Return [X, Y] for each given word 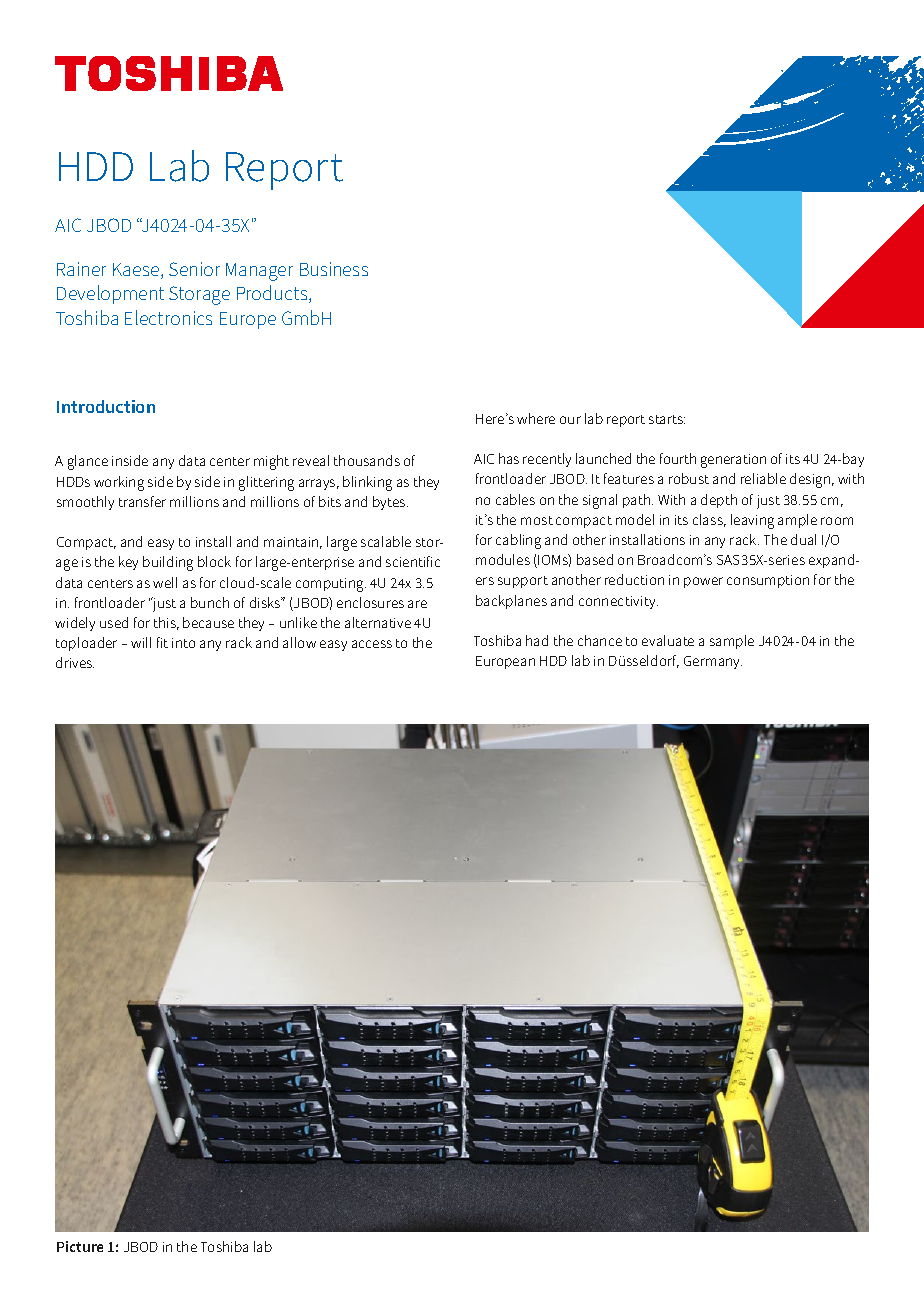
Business [334, 269]
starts [667, 419]
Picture [80, 1246]
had [537, 640]
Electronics [168, 317]
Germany [713, 662]
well [165, 582]
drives [75, 662]
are [417, 604]
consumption [768, 581]
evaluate [668, 640]
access [372, 644]
